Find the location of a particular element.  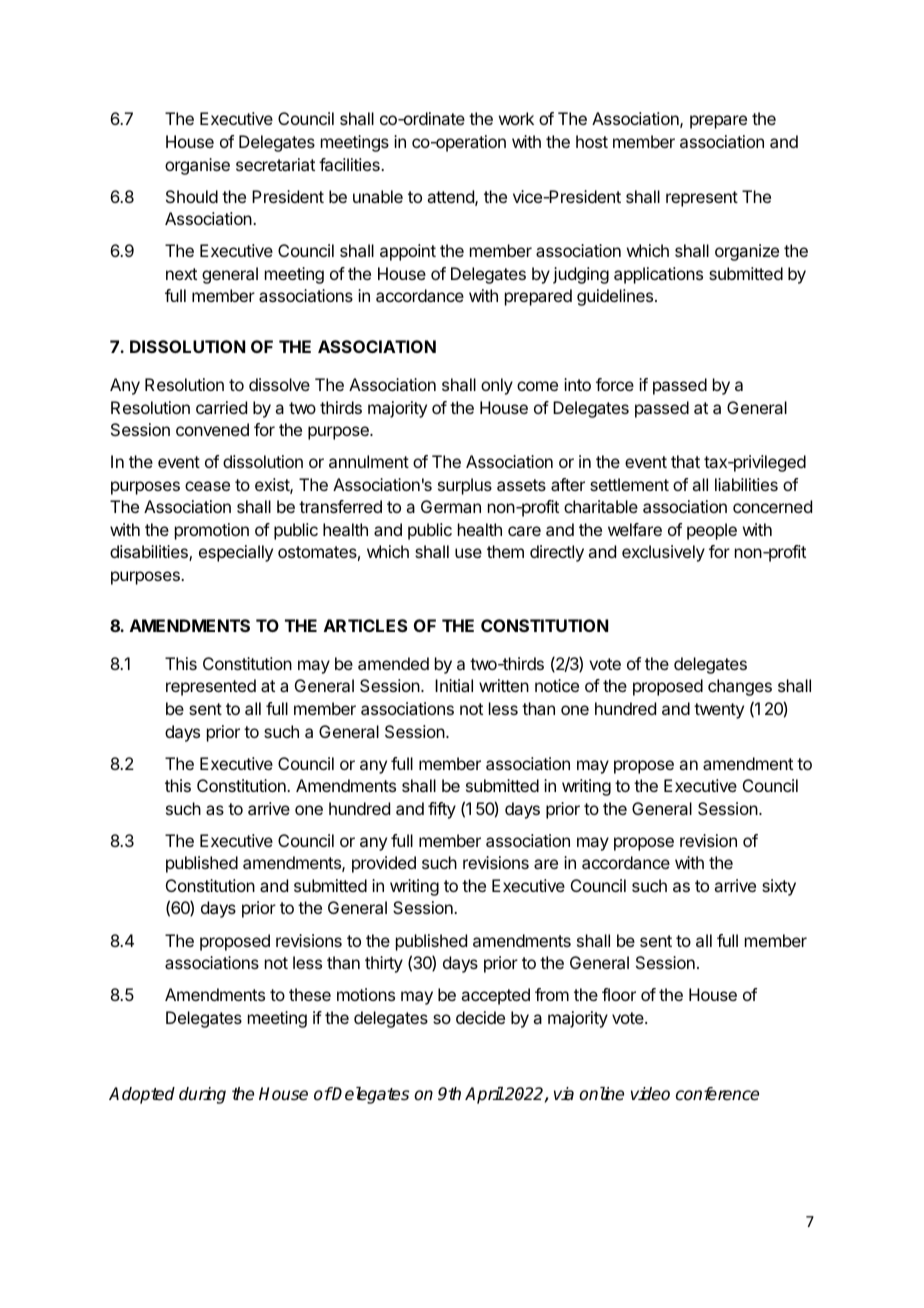

host is located at coordinates (592, 141).
